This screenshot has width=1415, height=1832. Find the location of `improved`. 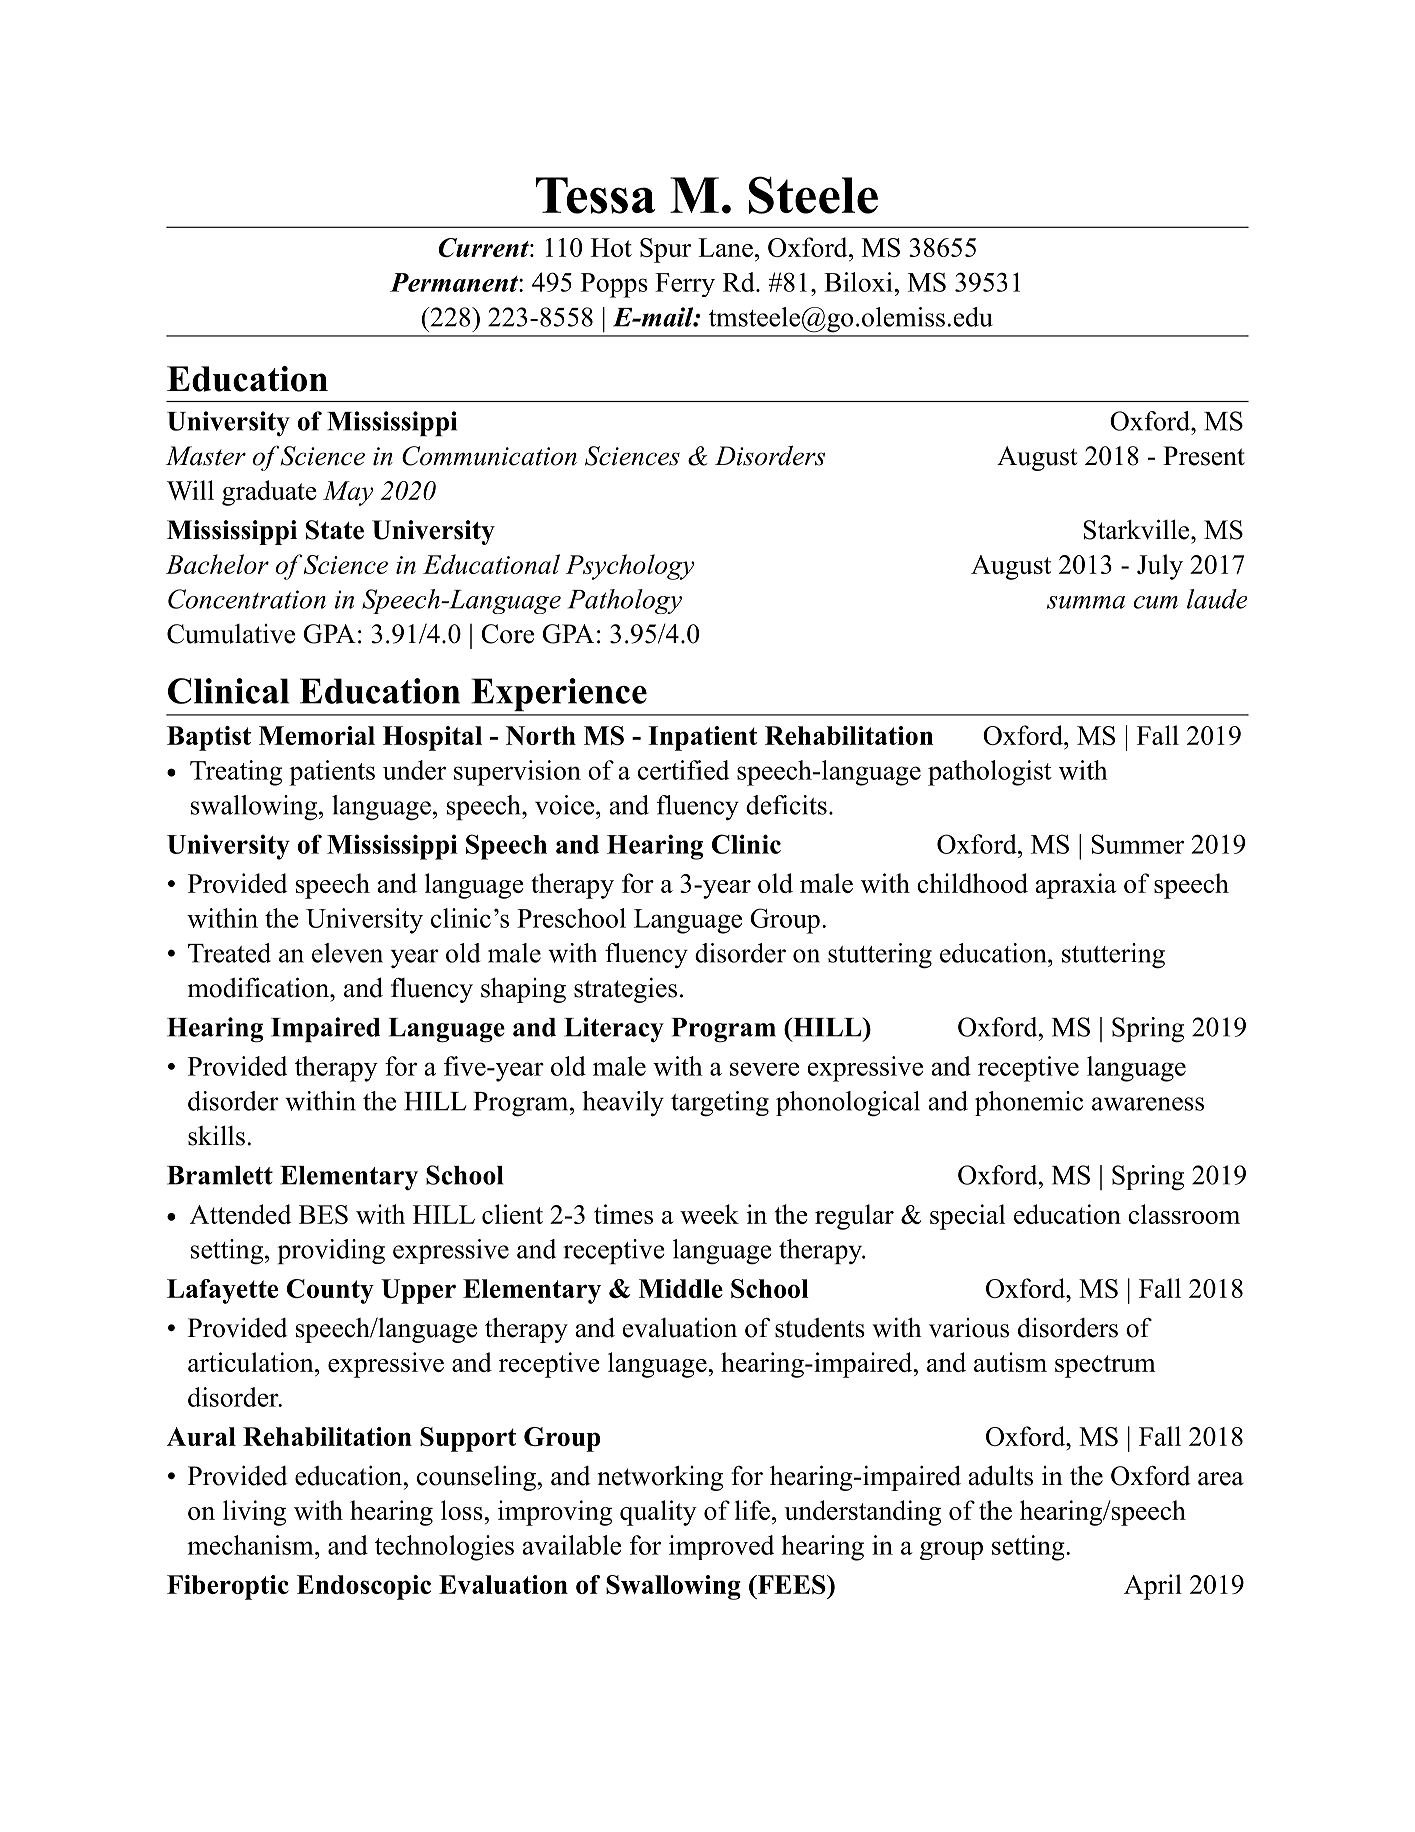

improved is located at coordinates (721, 1547).
